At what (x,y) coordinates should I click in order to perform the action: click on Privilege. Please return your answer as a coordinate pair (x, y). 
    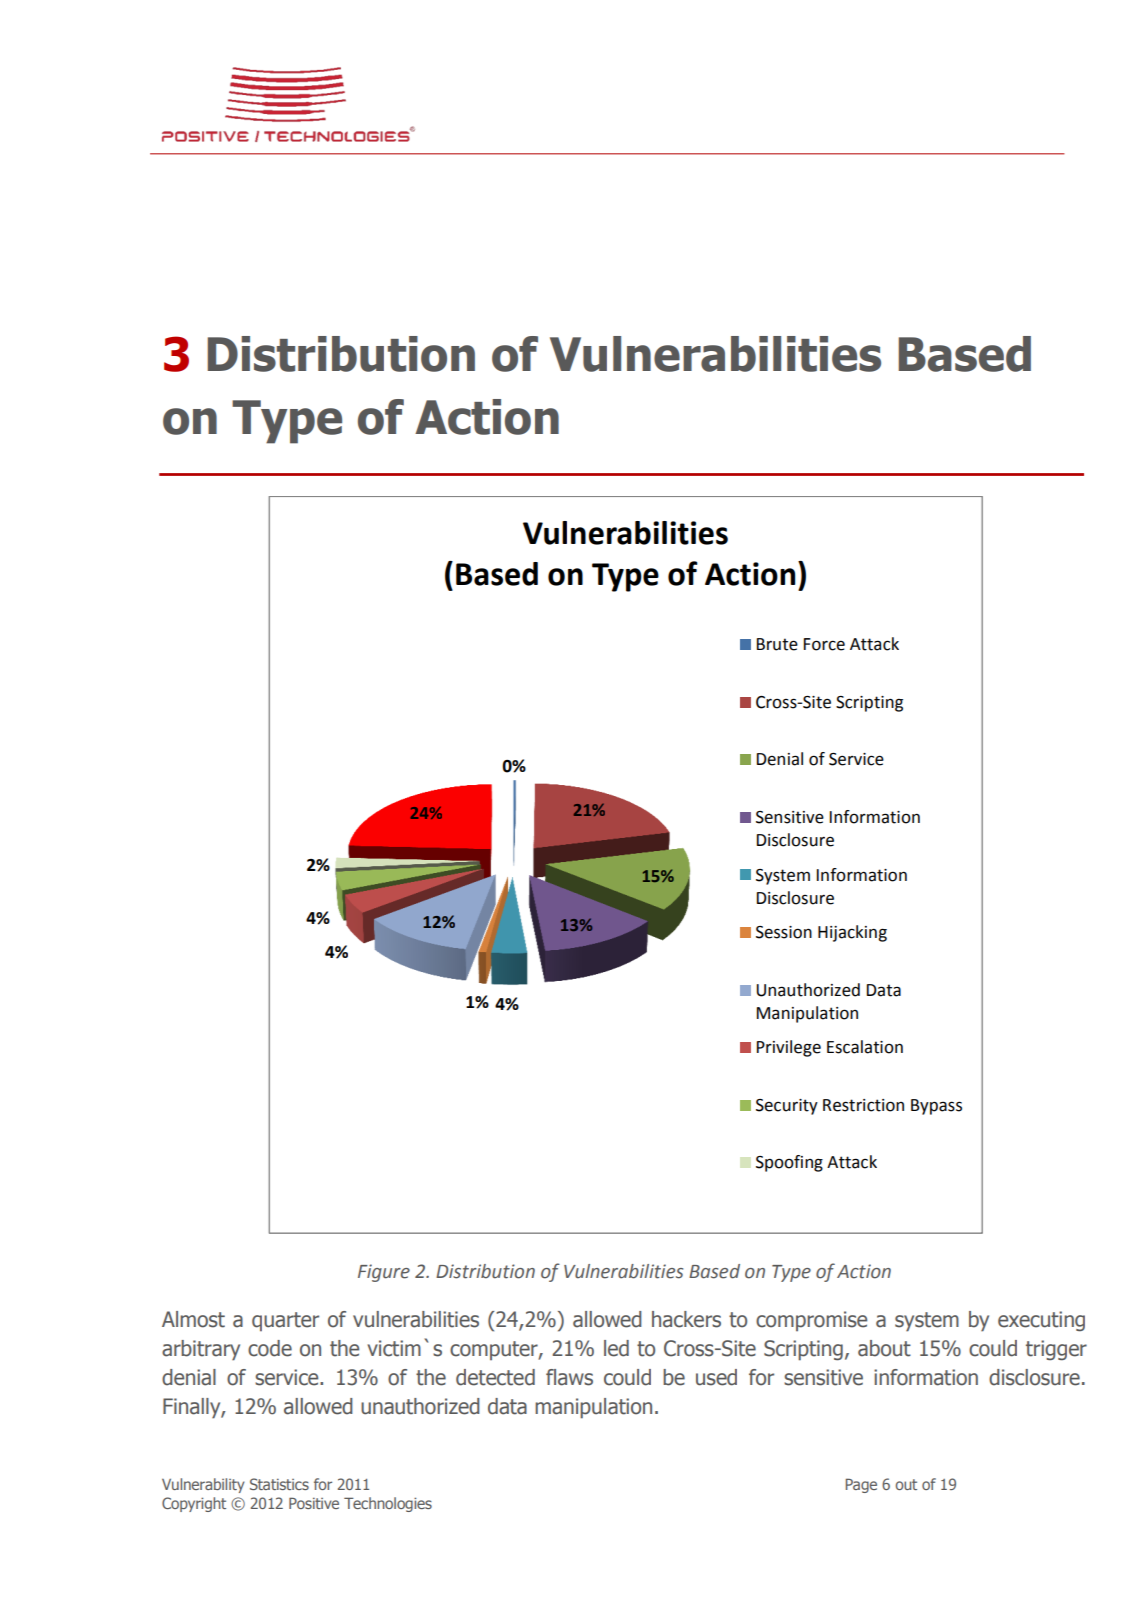
    Looking at the image, I should click on (789, 1048).
